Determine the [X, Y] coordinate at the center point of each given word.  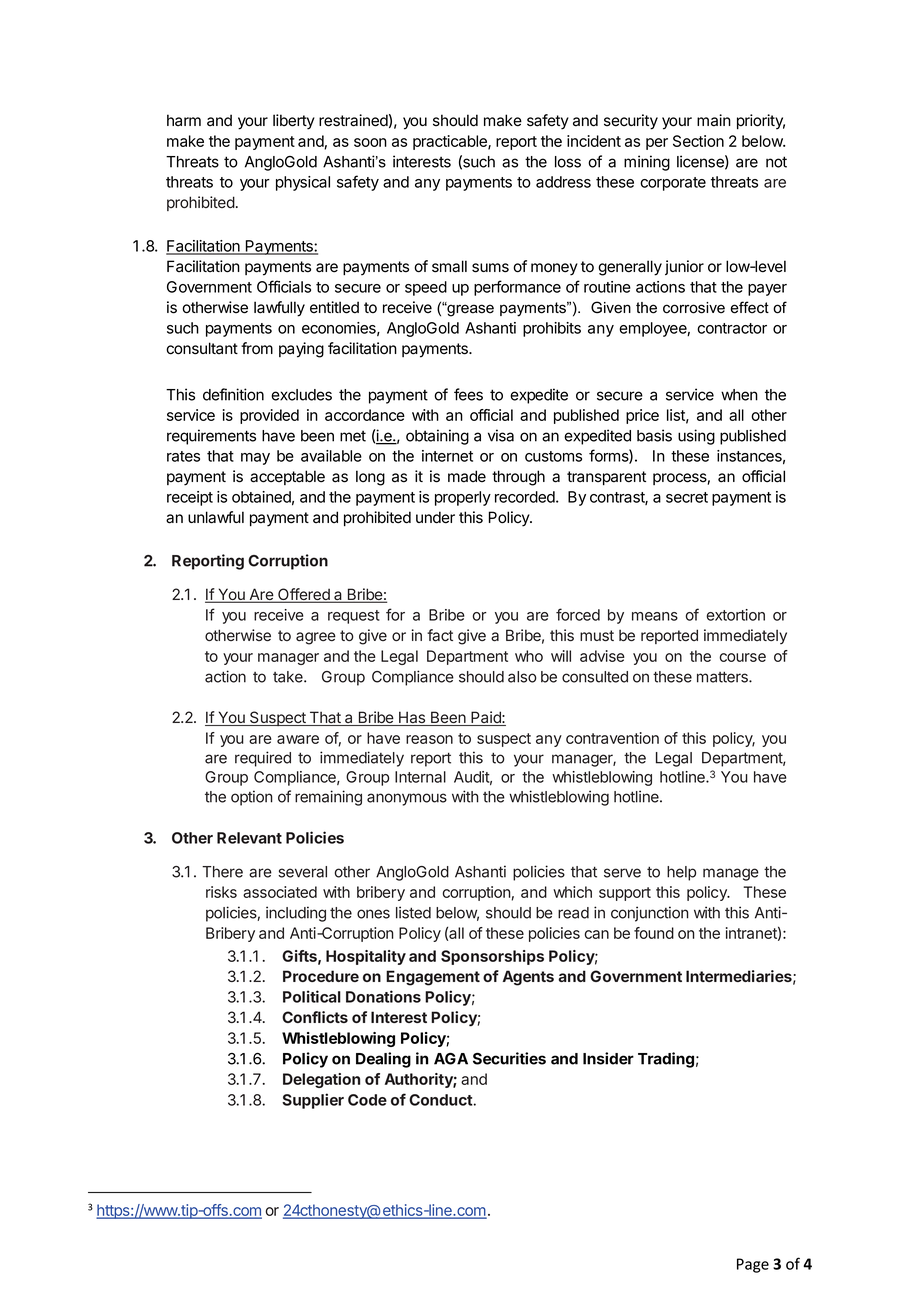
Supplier [313, 1101]
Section [698, 141]
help [681, 873]
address [563, 182]
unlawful [216, 517]
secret [687, 497]
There [222, 872]
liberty [294, 122]
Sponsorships [492, 957]
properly [463, 498]
